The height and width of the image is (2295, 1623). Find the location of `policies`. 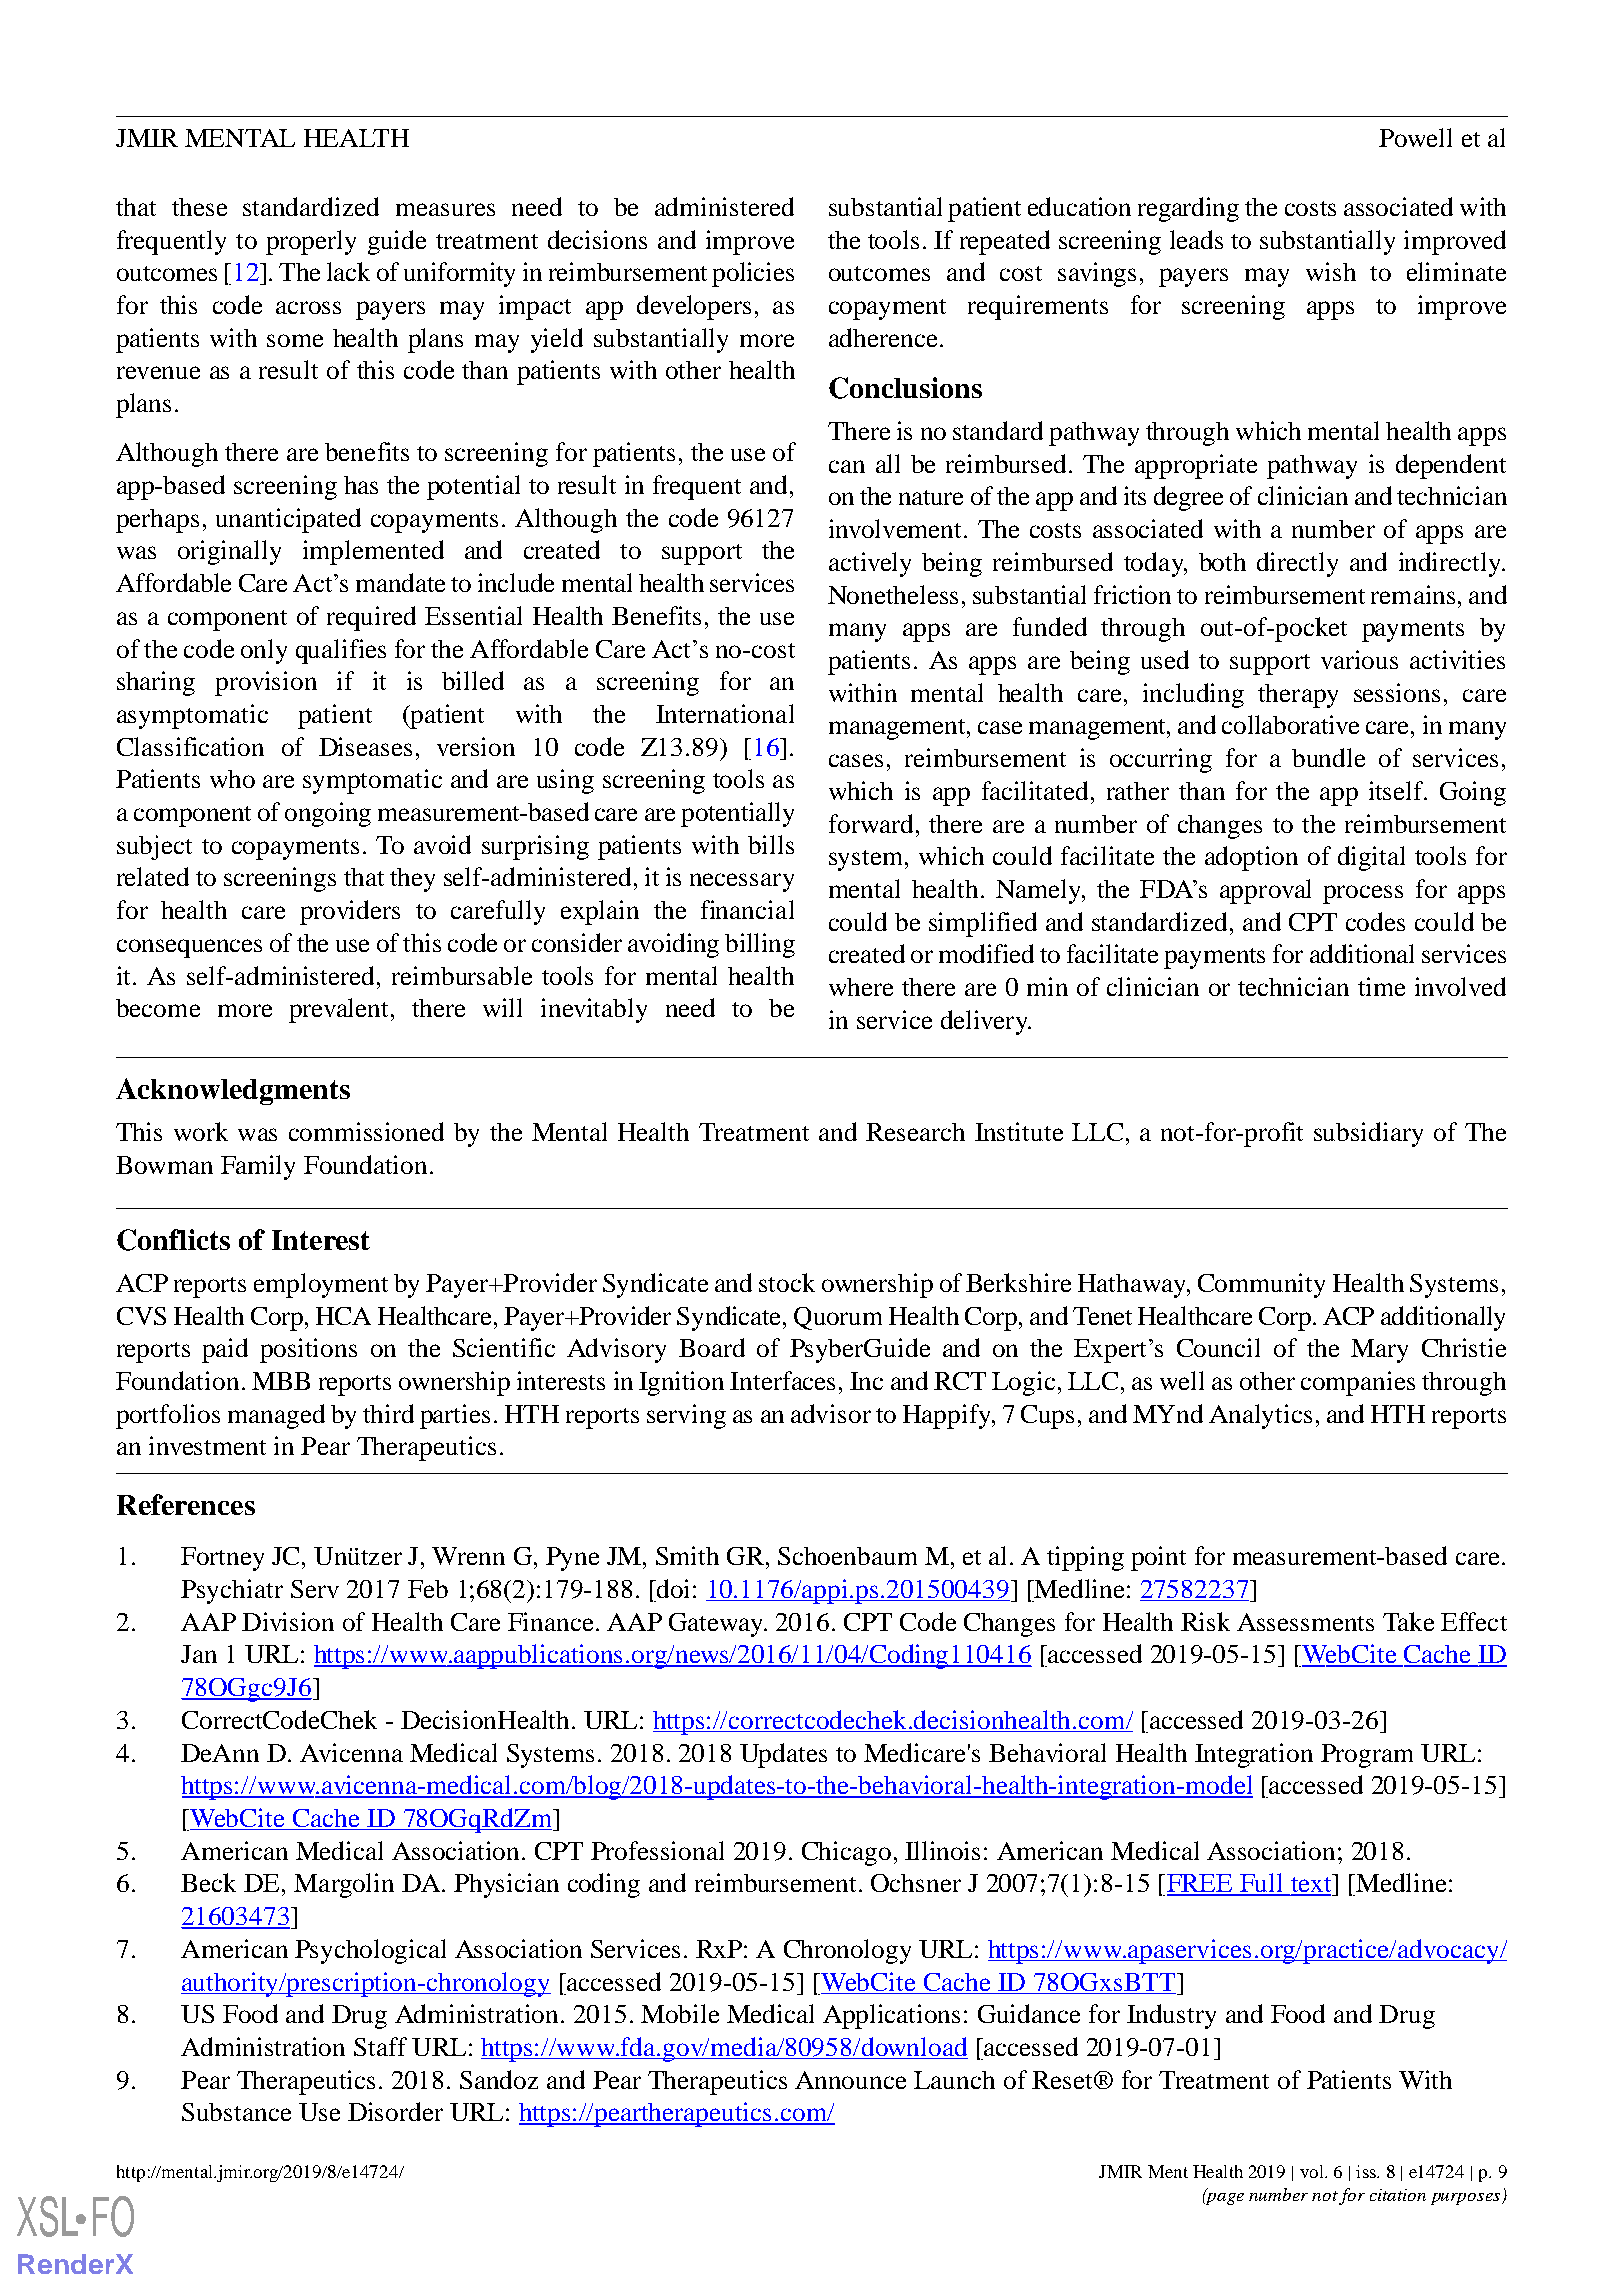

policies is located at coordinates (753, 274).
